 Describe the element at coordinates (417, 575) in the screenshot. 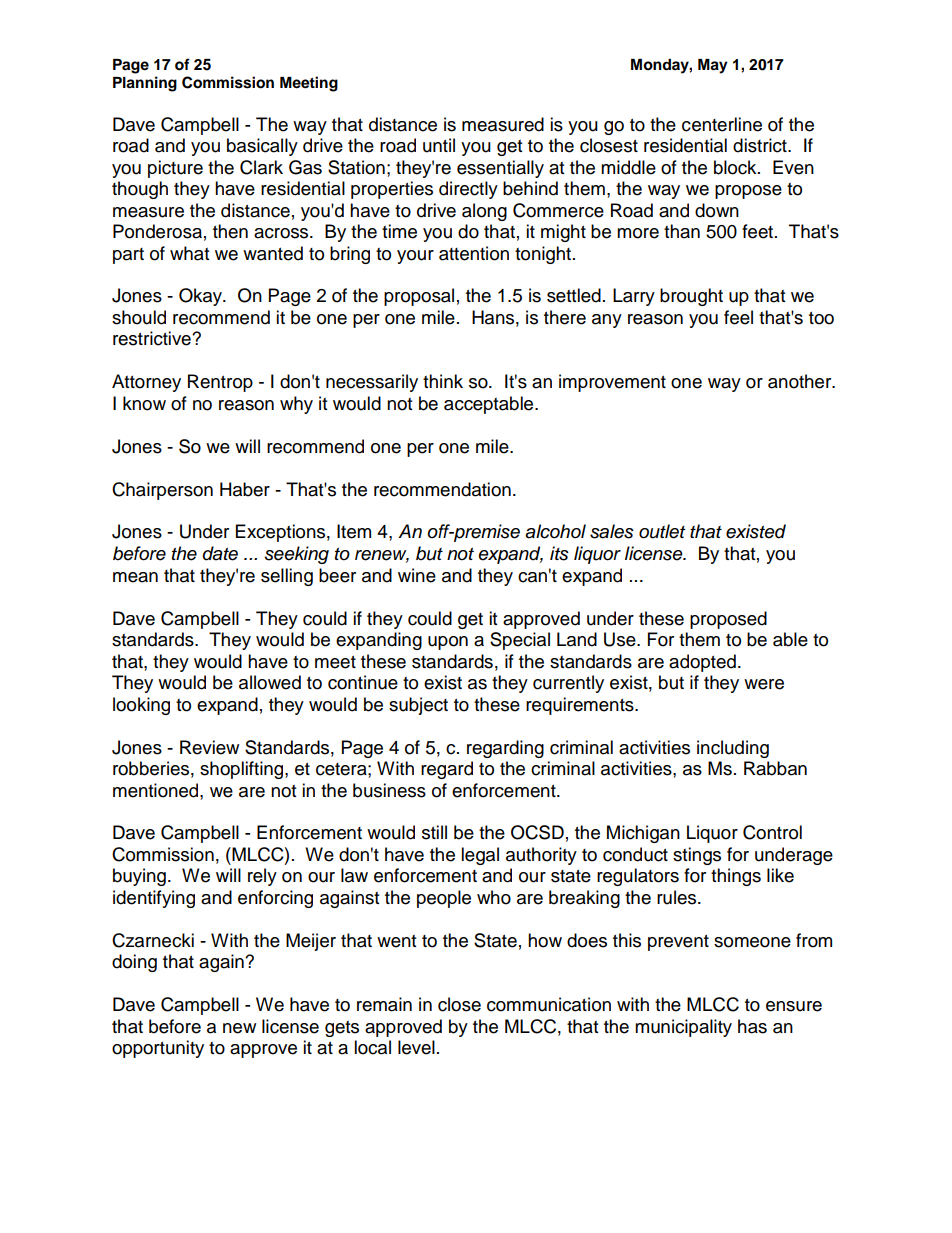

I see `wine` at that location.
